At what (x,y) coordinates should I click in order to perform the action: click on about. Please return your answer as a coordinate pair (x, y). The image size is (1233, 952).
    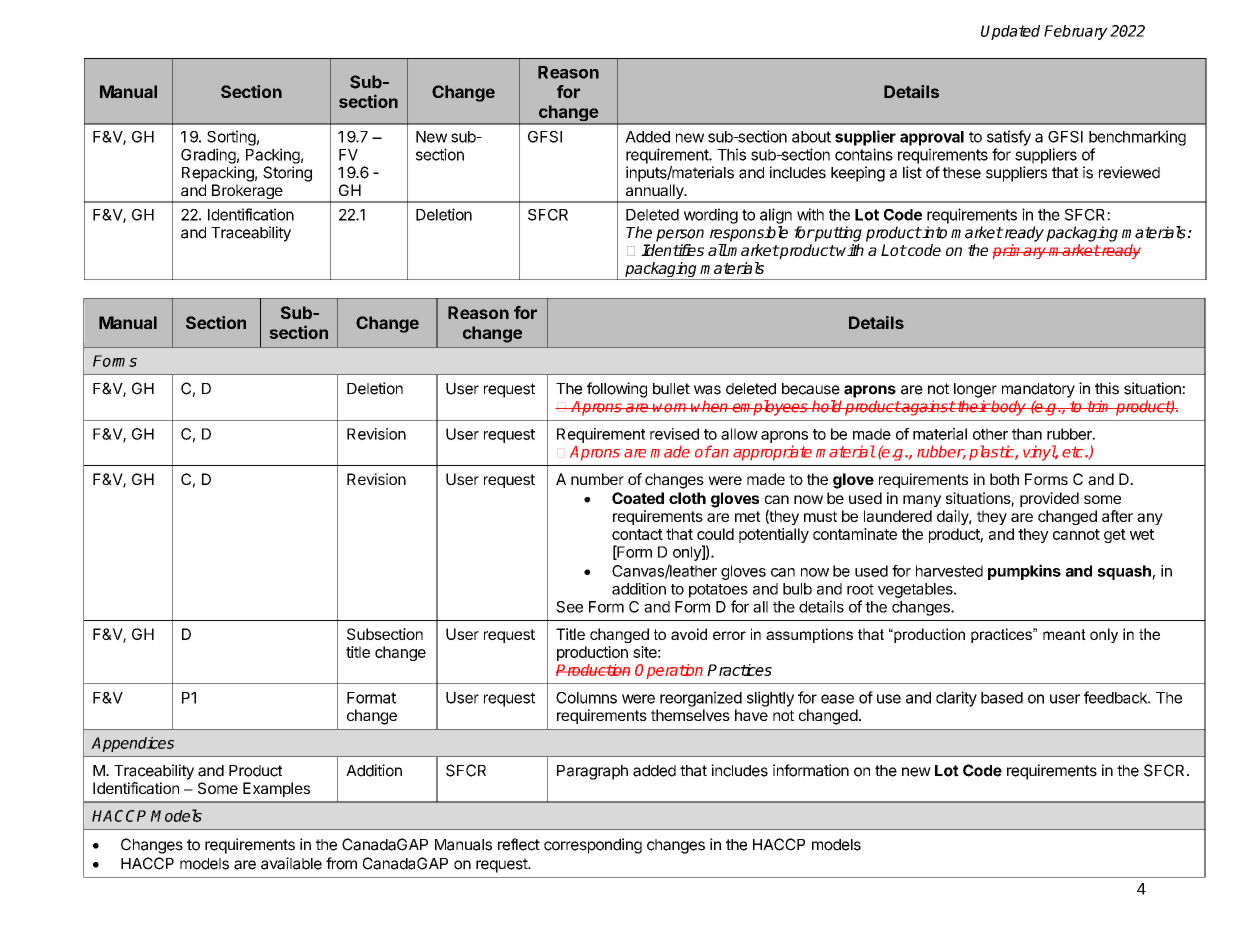
    Looking at the image, I should click on (811, 137).
